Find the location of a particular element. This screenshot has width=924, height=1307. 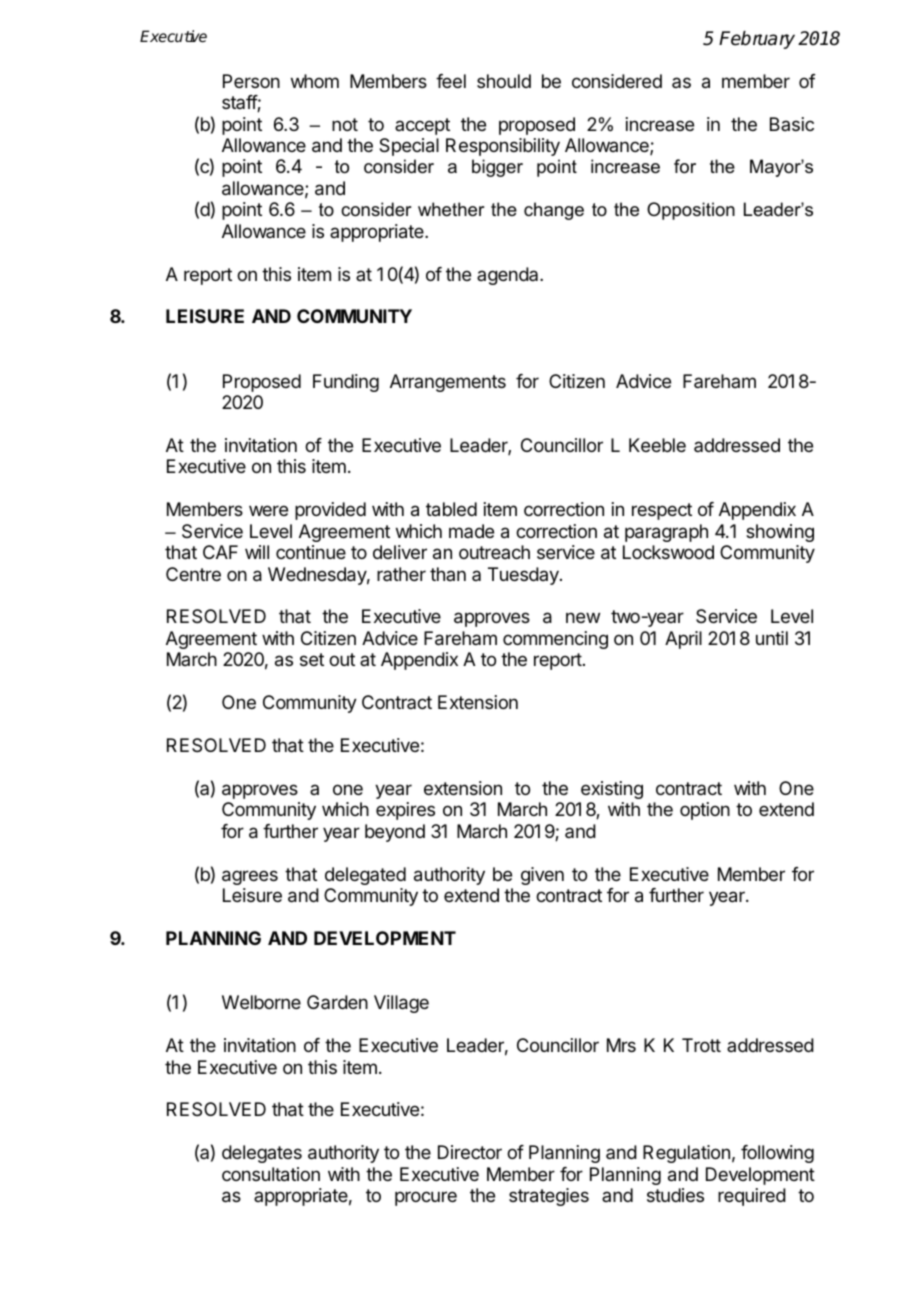

delegates is located at coordinates (262, 1154).
